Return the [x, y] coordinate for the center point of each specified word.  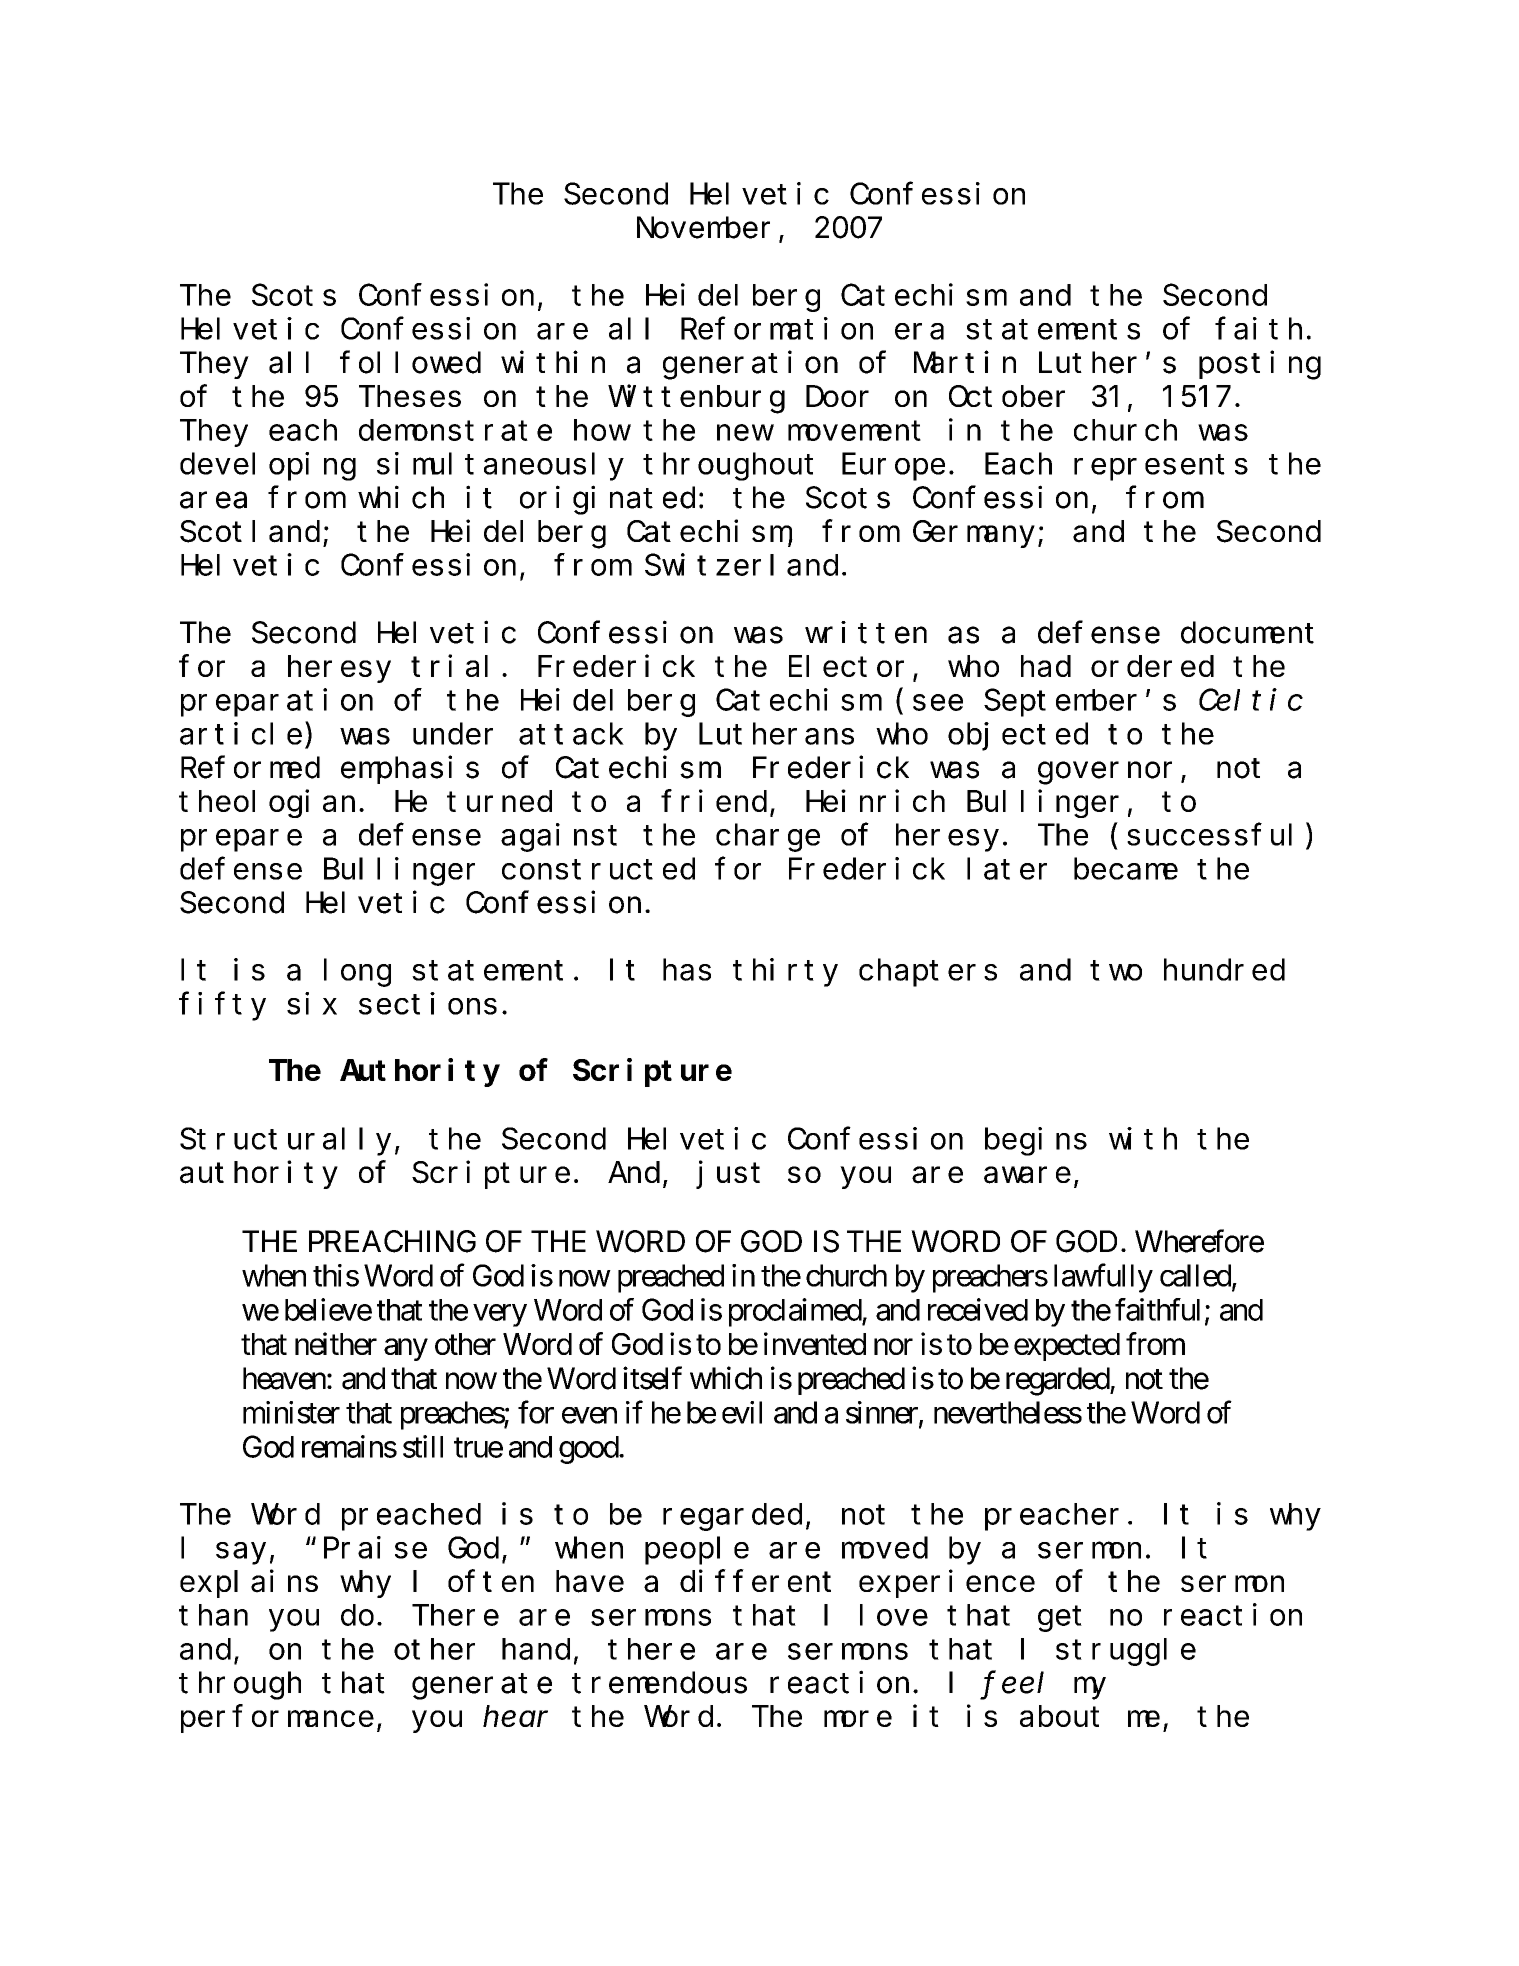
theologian [267, 804]
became [1126, 869]
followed [410, 363]
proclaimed [796, 1312]
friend [714, 801]
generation [750, 365]
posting [1260, 365]
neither [336, 1343]
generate [482, 1687]
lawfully [1103, 1278]
